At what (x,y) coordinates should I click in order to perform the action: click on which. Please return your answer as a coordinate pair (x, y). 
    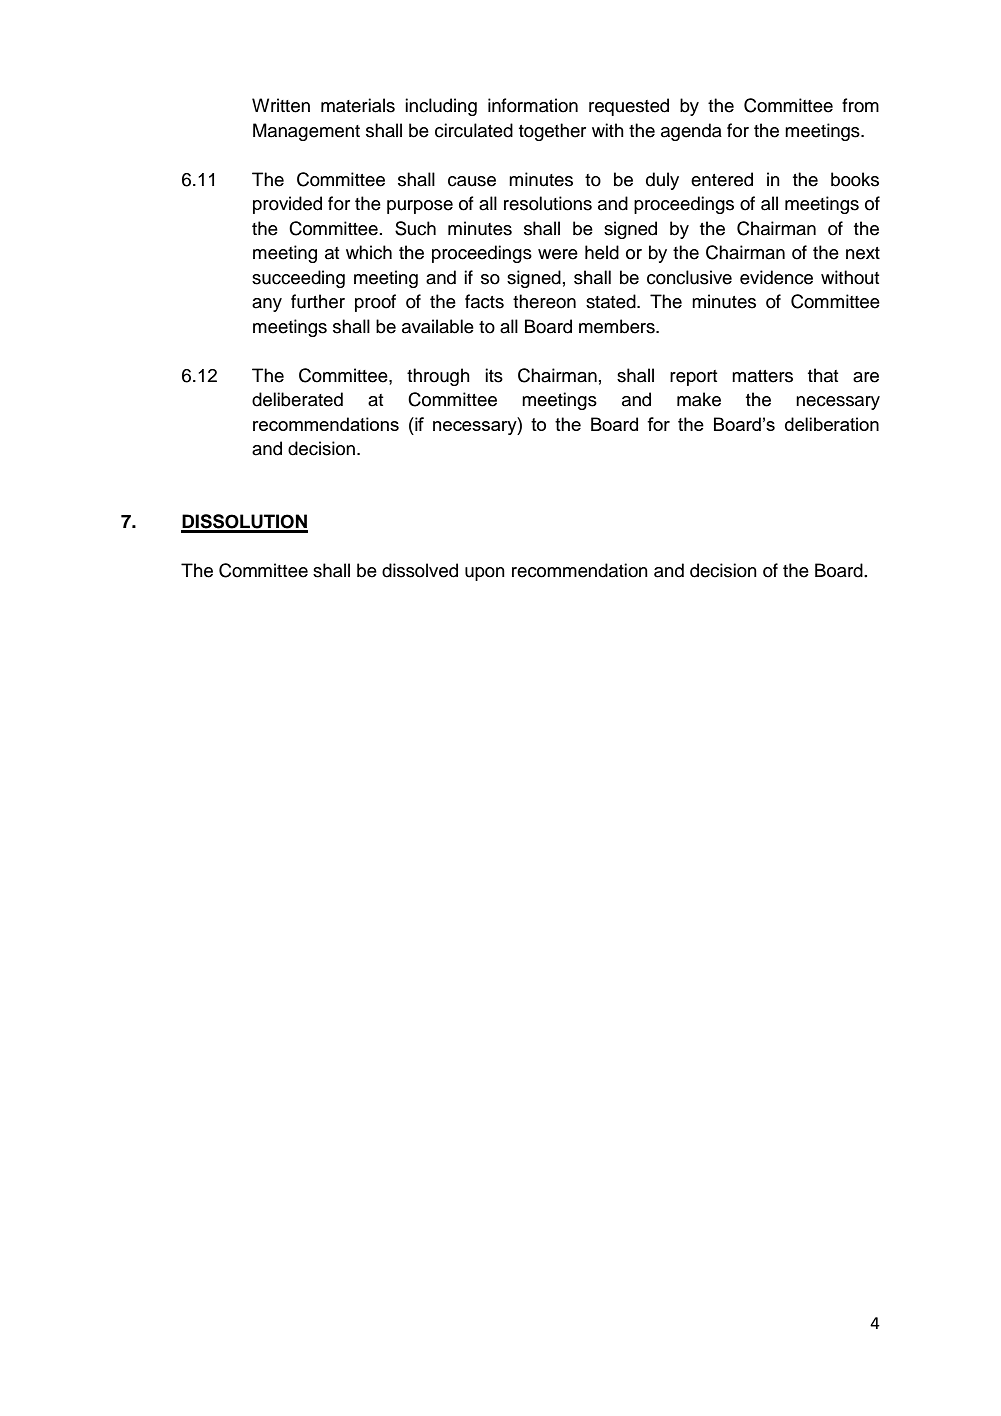
    Looking at the image, I should click on (369, 252).
